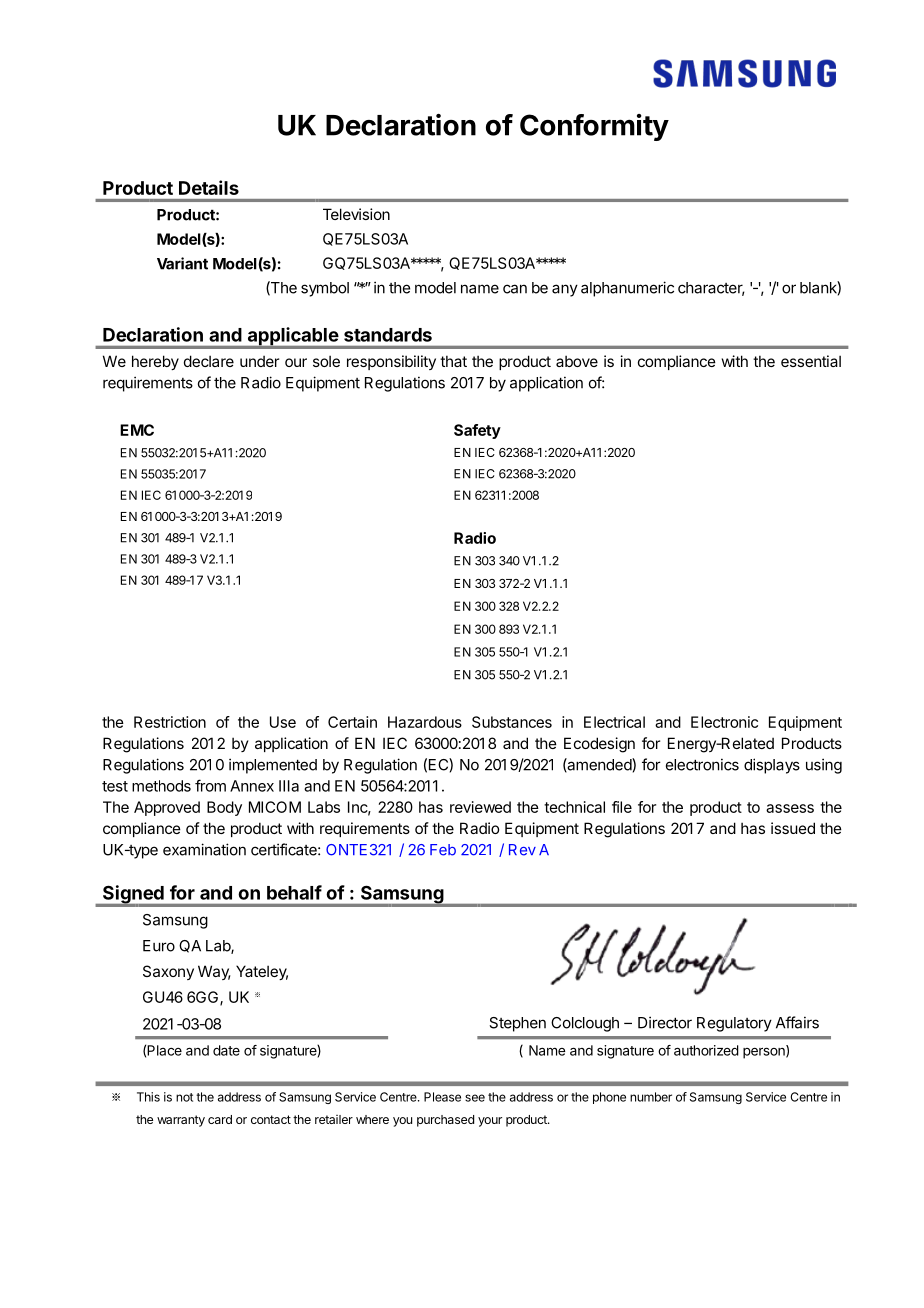  What do you see at coordinates (711, 289) in the page?
I see `character` at bounding box center [711, 289].
